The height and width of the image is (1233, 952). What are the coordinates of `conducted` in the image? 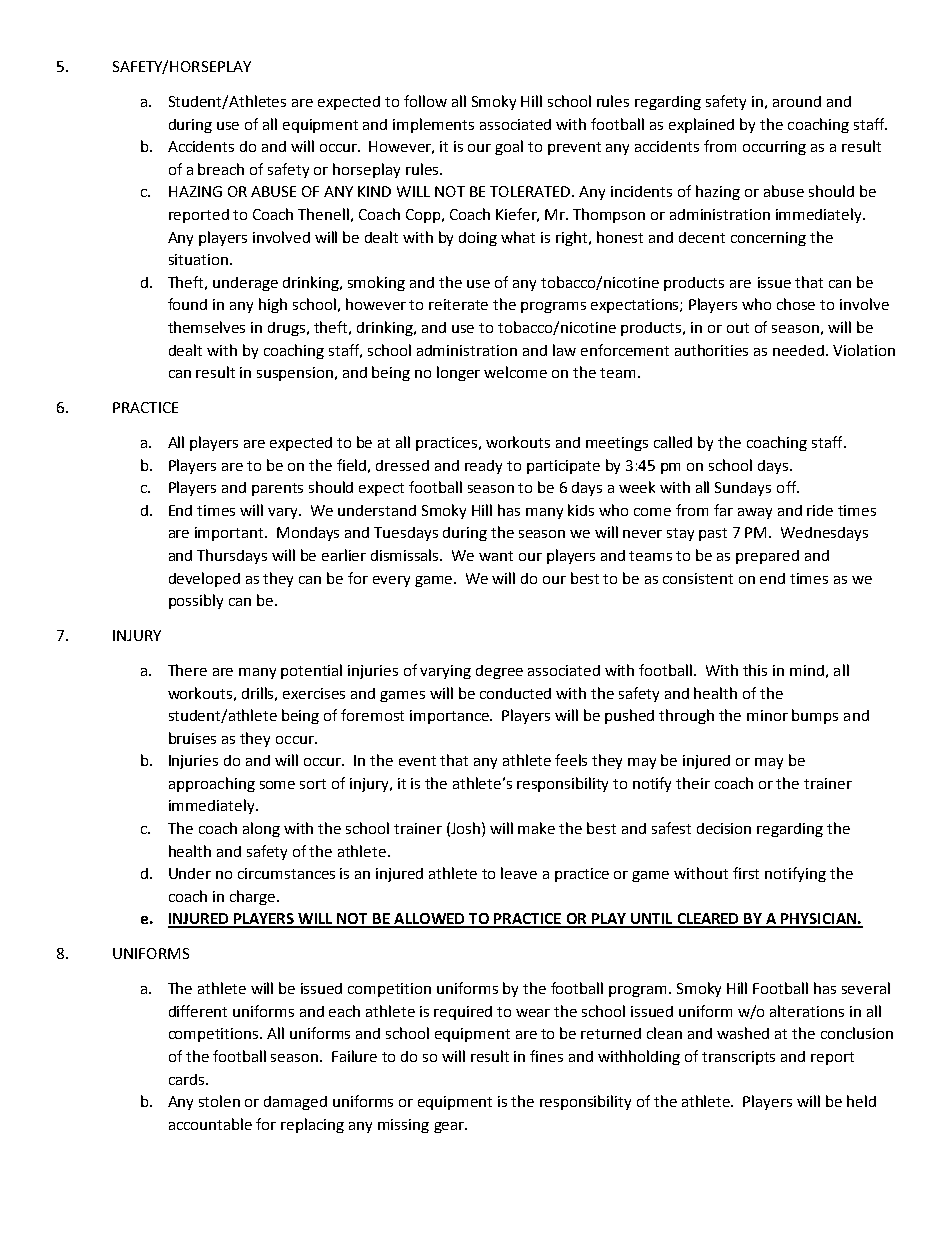 It's located at (515, 693).
